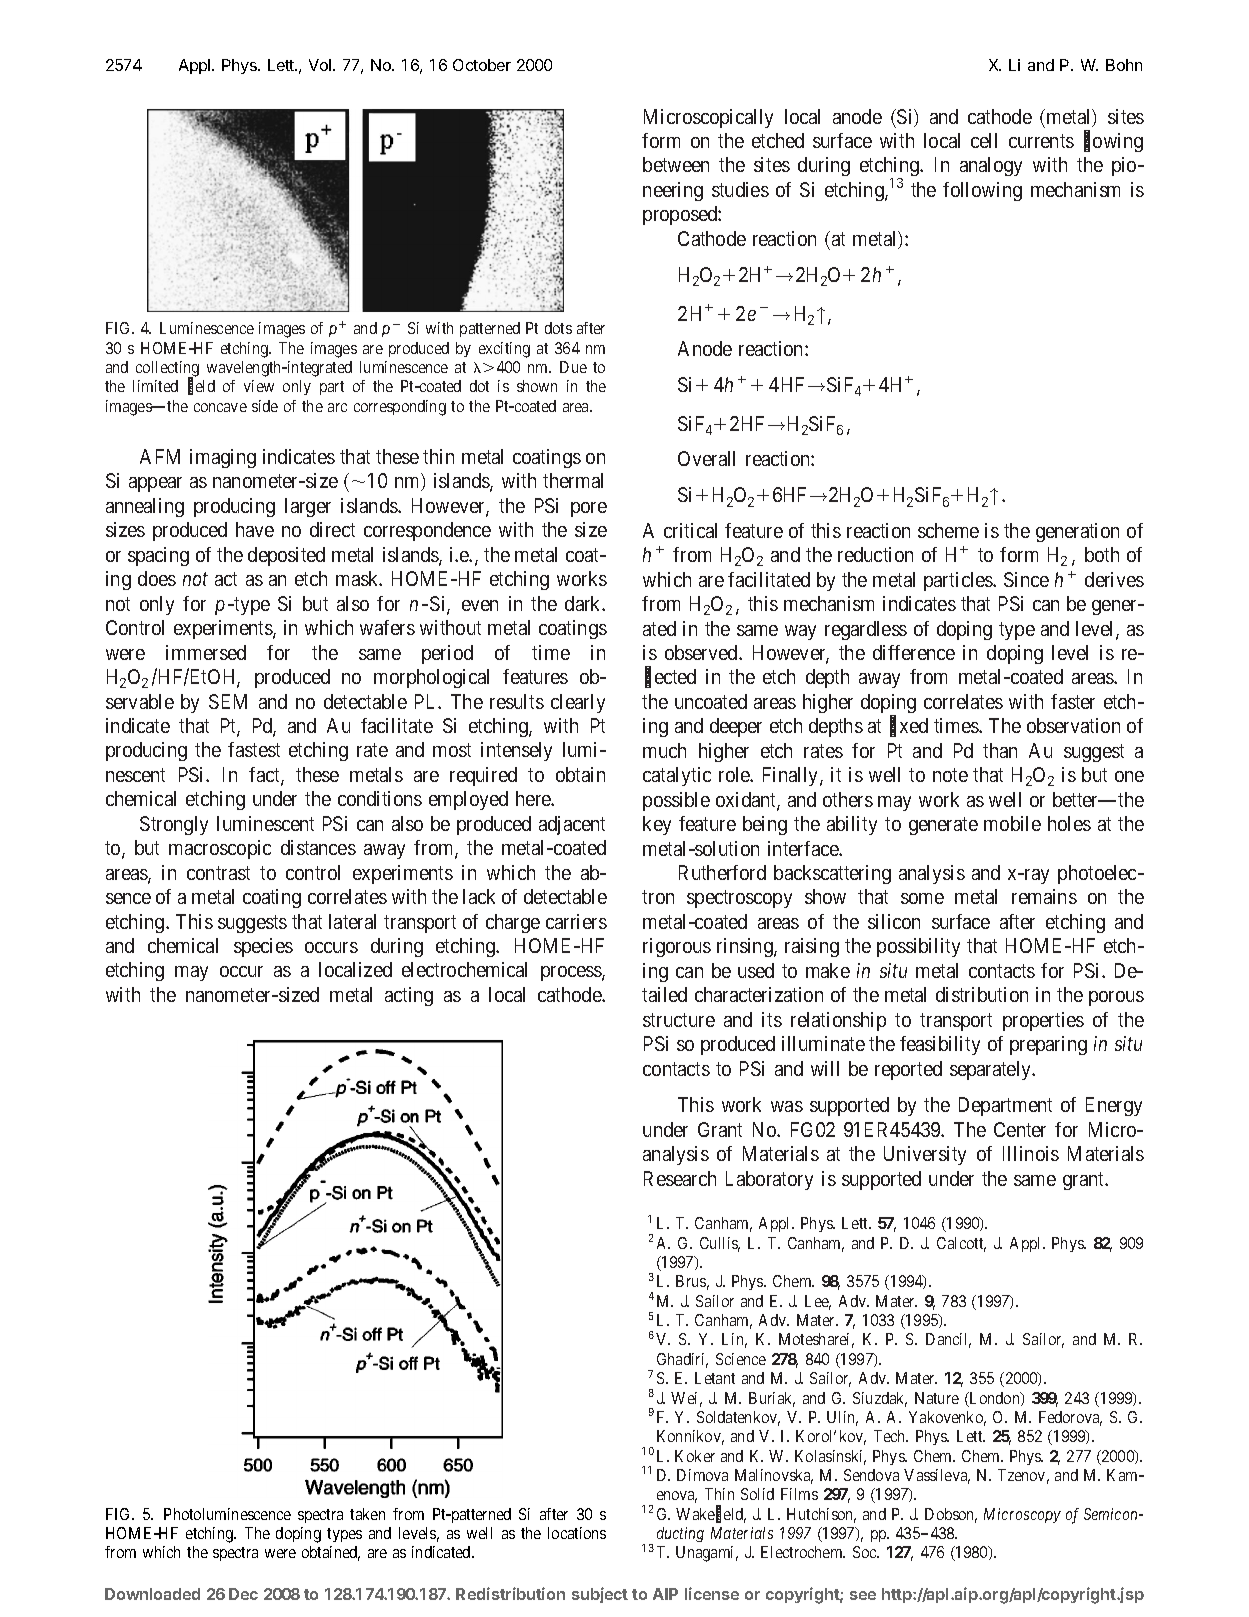 The image size is (1249, 1617). What do you see at coordinates (220, 849) in the image?
I see `macroscopic` at bounding box center [220, 849].
